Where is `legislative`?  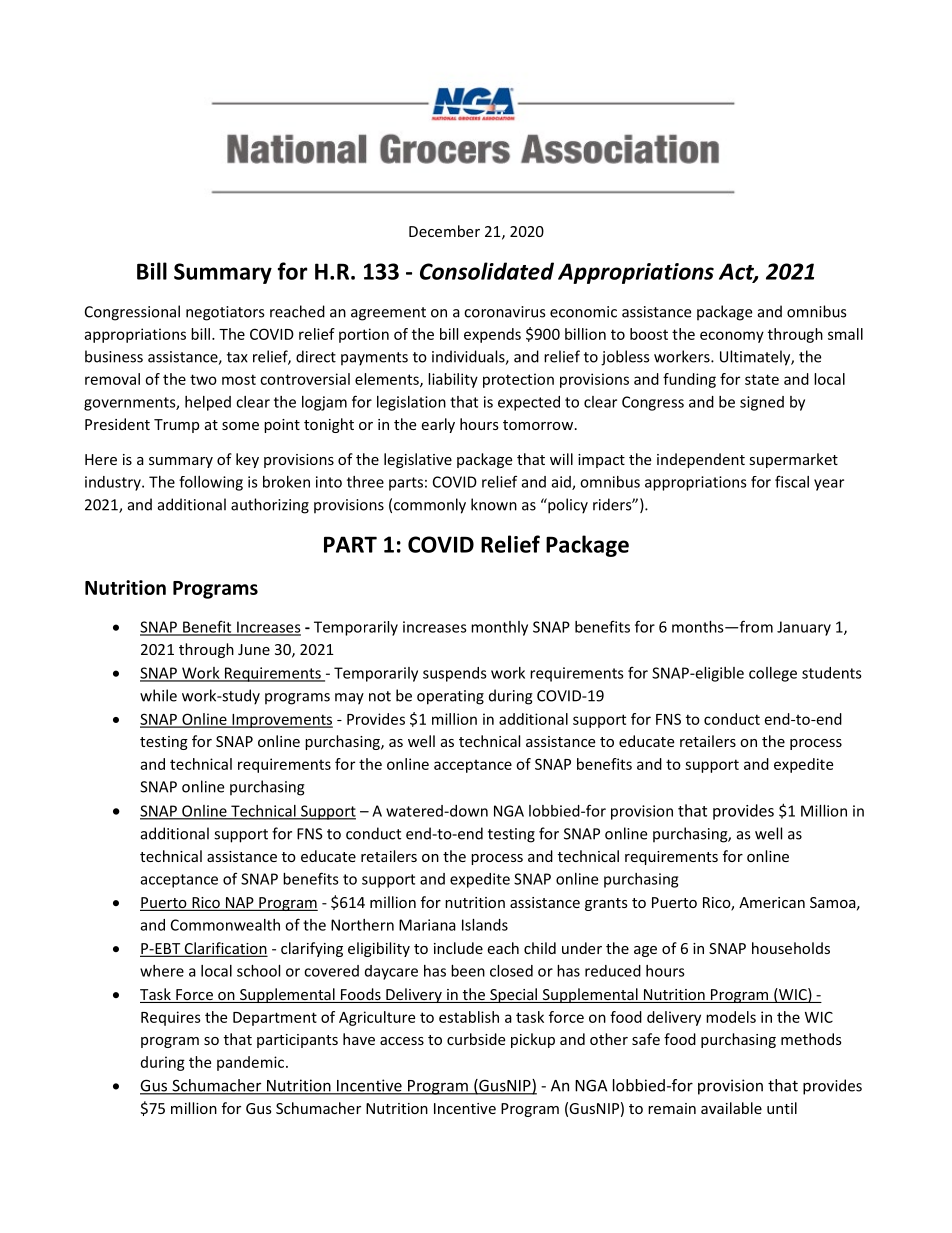
legislative is located at coordinates (418, 460).
